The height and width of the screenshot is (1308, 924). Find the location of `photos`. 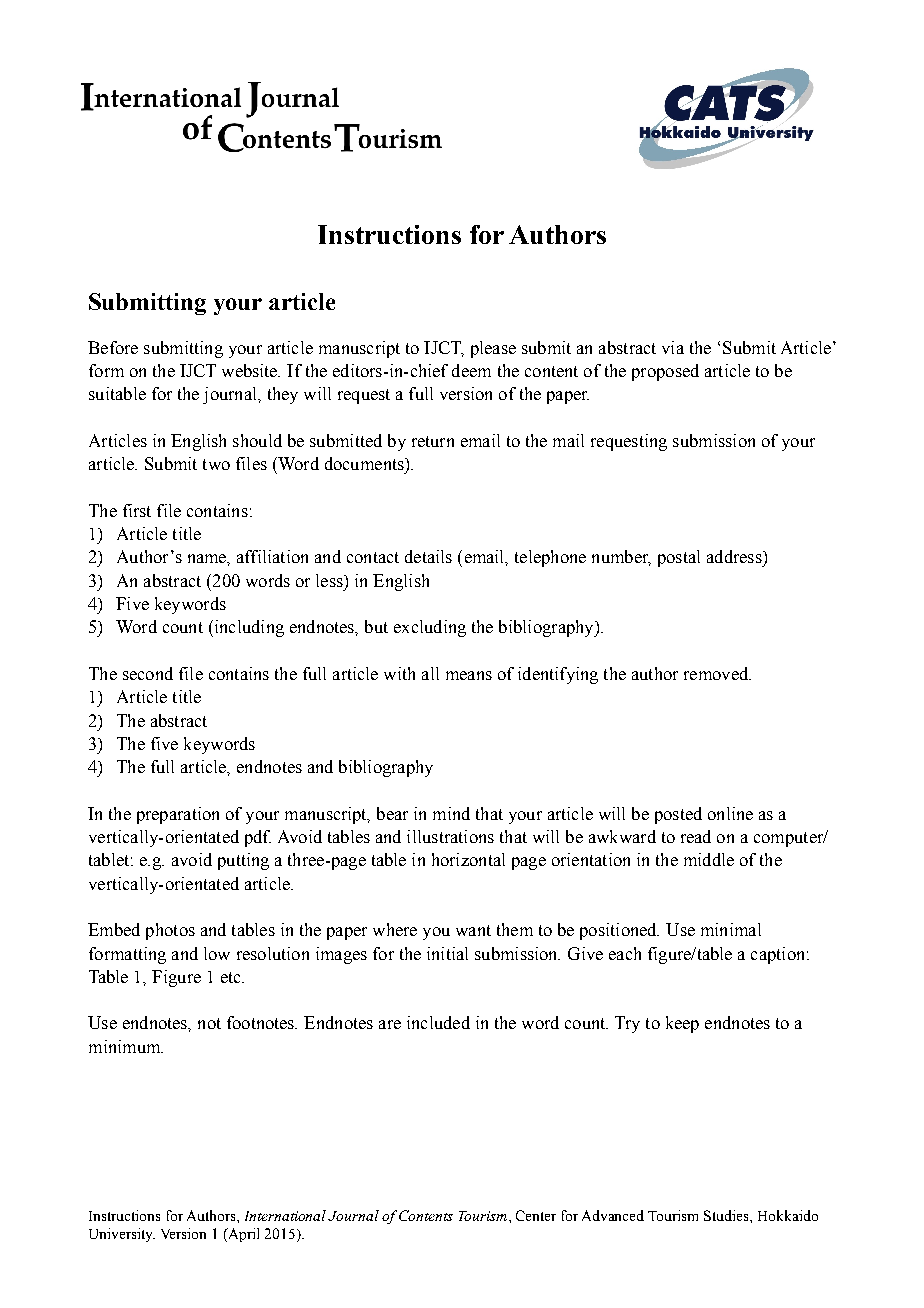

photos is located at coordinates (170, 931).
